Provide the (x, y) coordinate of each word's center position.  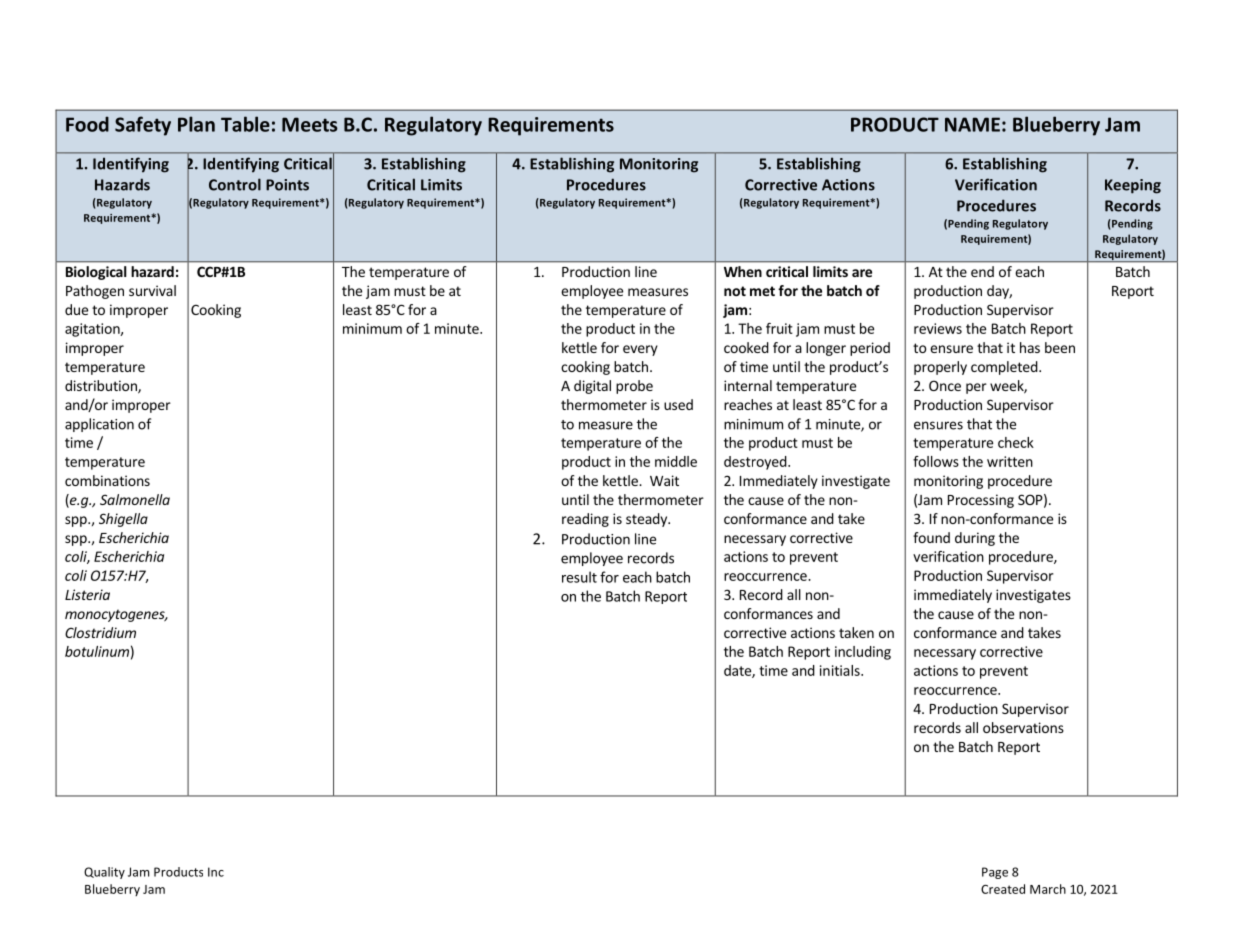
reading (585, 520)
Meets (310, 124)
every (640, 350)
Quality (104, 873)
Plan (196, 124)
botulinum (97, 651)
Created (1003, 889)
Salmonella (135, 499)
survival (152, 290)
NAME (972, 124)
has (1030, 347)
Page (995, 873)
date (738, 671)
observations (1023, 727)
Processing (981, 501)
